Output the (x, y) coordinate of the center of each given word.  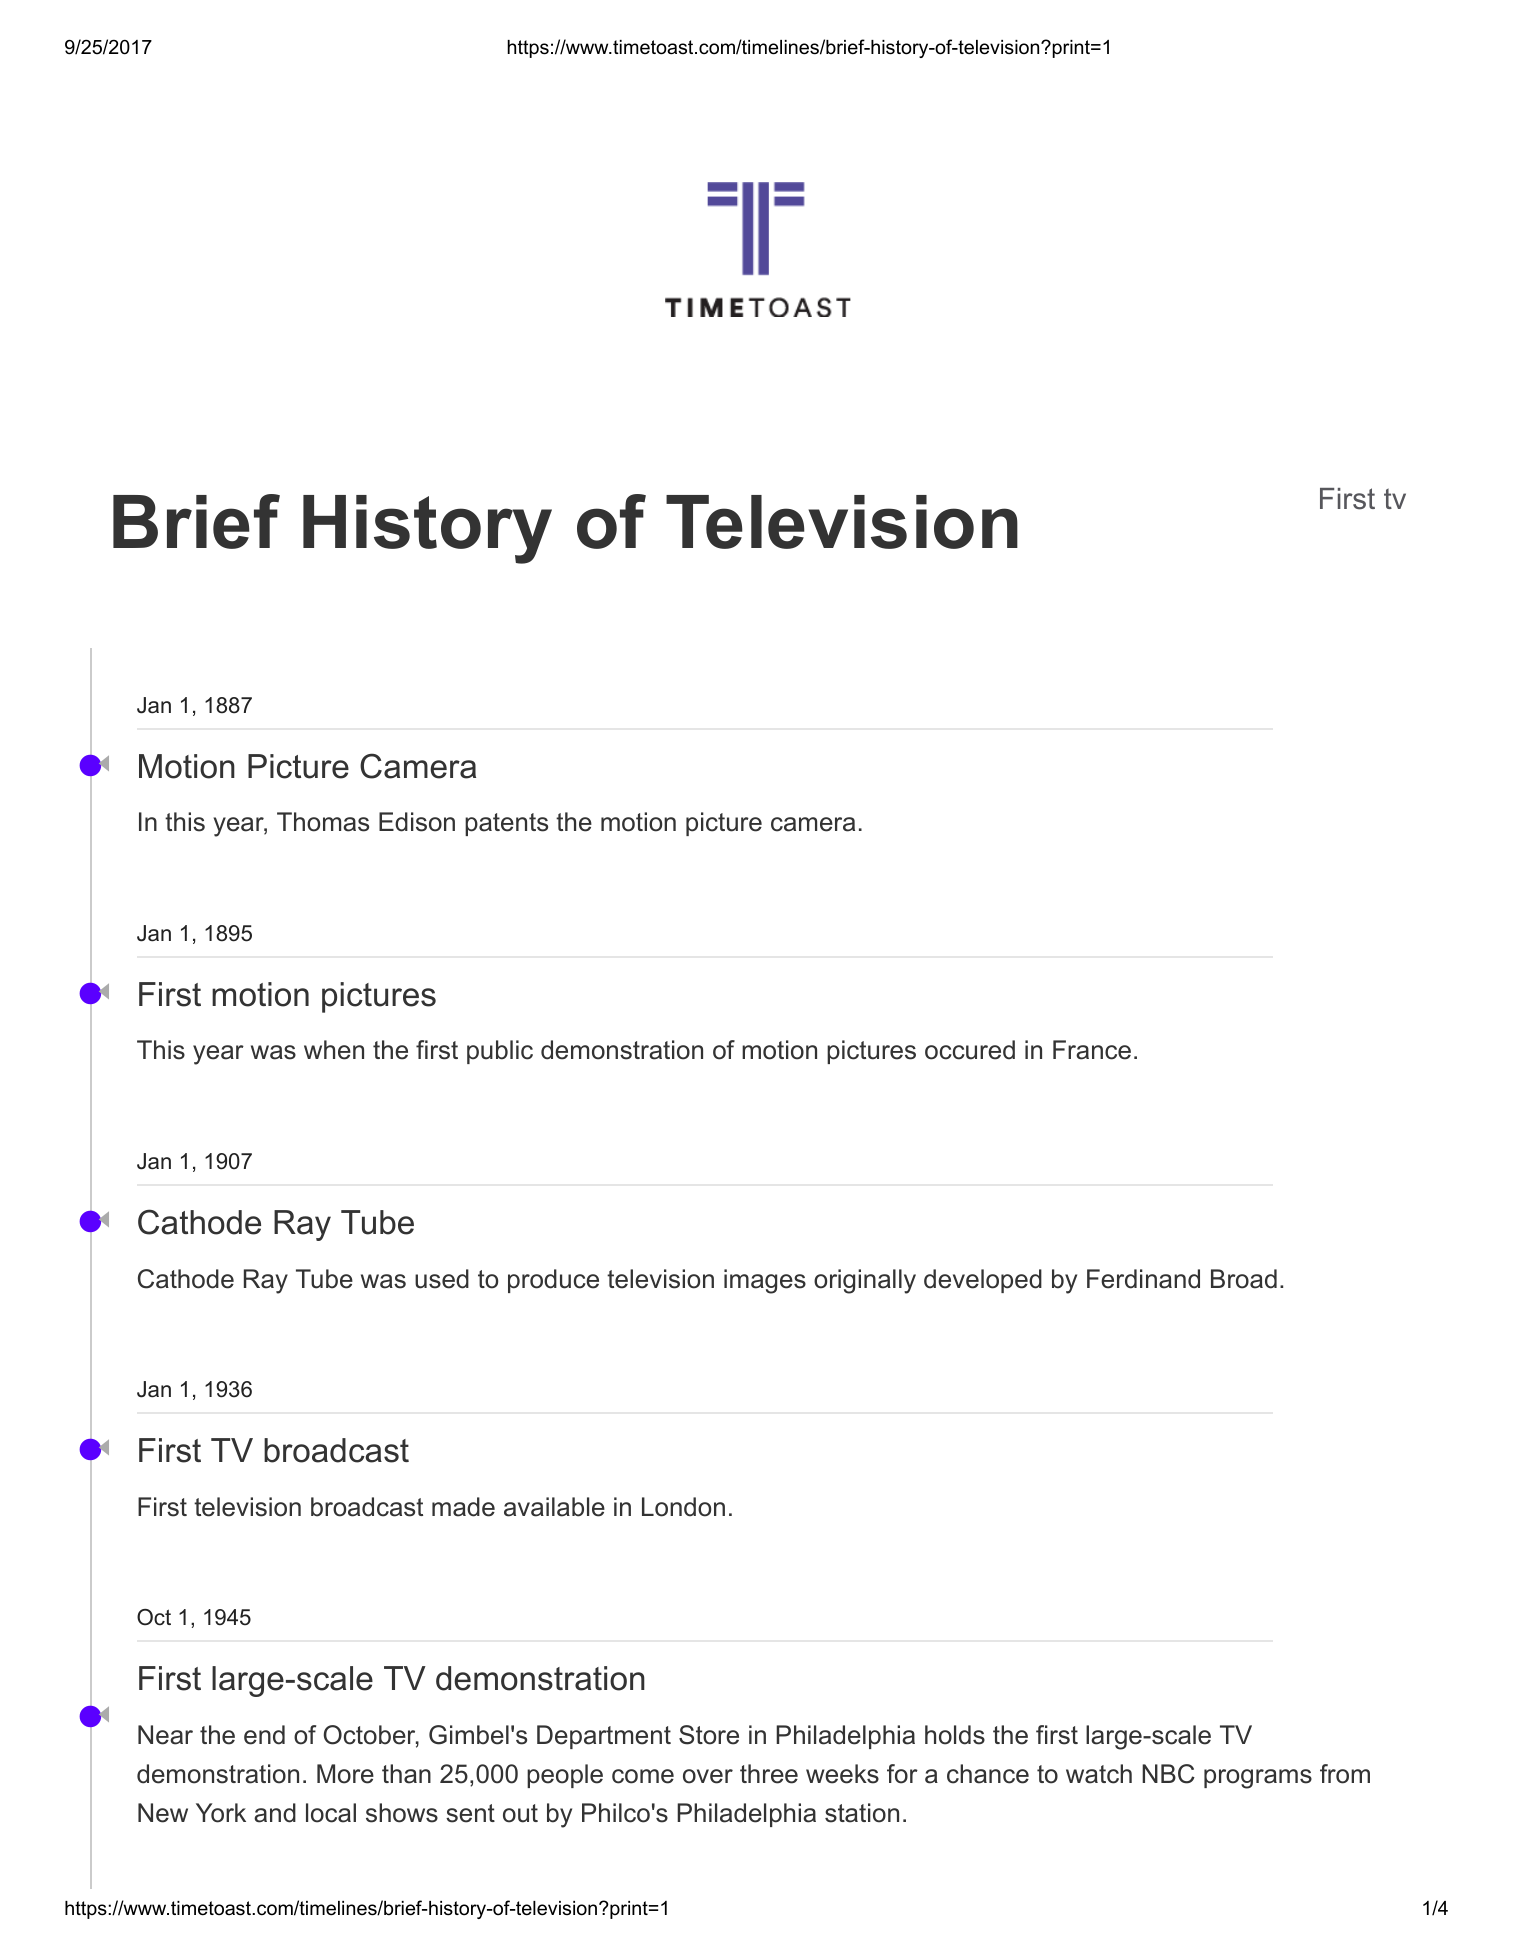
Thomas (323, 822)
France (1092, 1050)
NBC (1168, 1774)
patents (506, 824)
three (769, 1774)
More (345, 1774)
